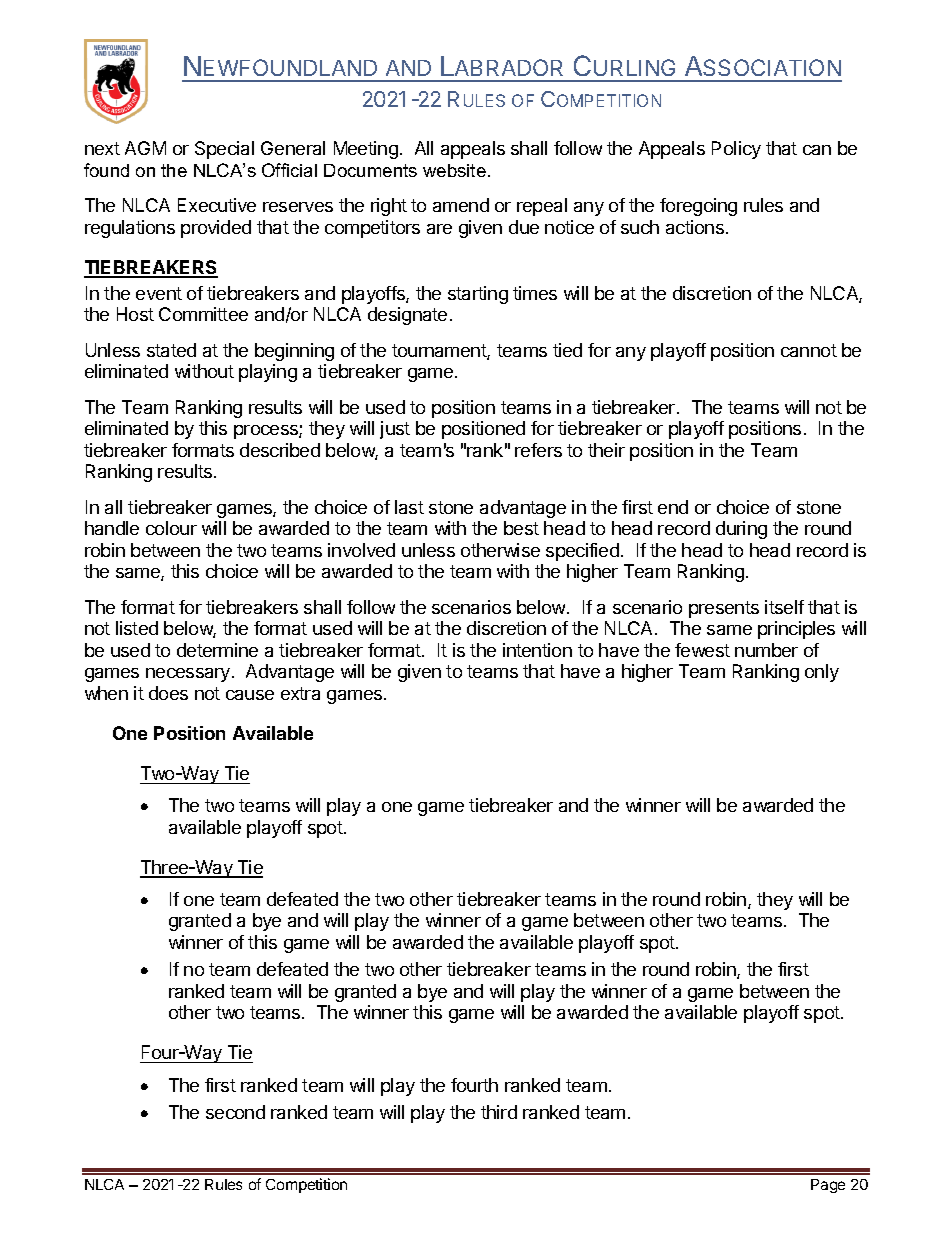 Image resolution: width=952 pixels, height=1233 pixels. Describe the element at coordinates (736, 150) in the screenshot. I see `Policy` at that location.
